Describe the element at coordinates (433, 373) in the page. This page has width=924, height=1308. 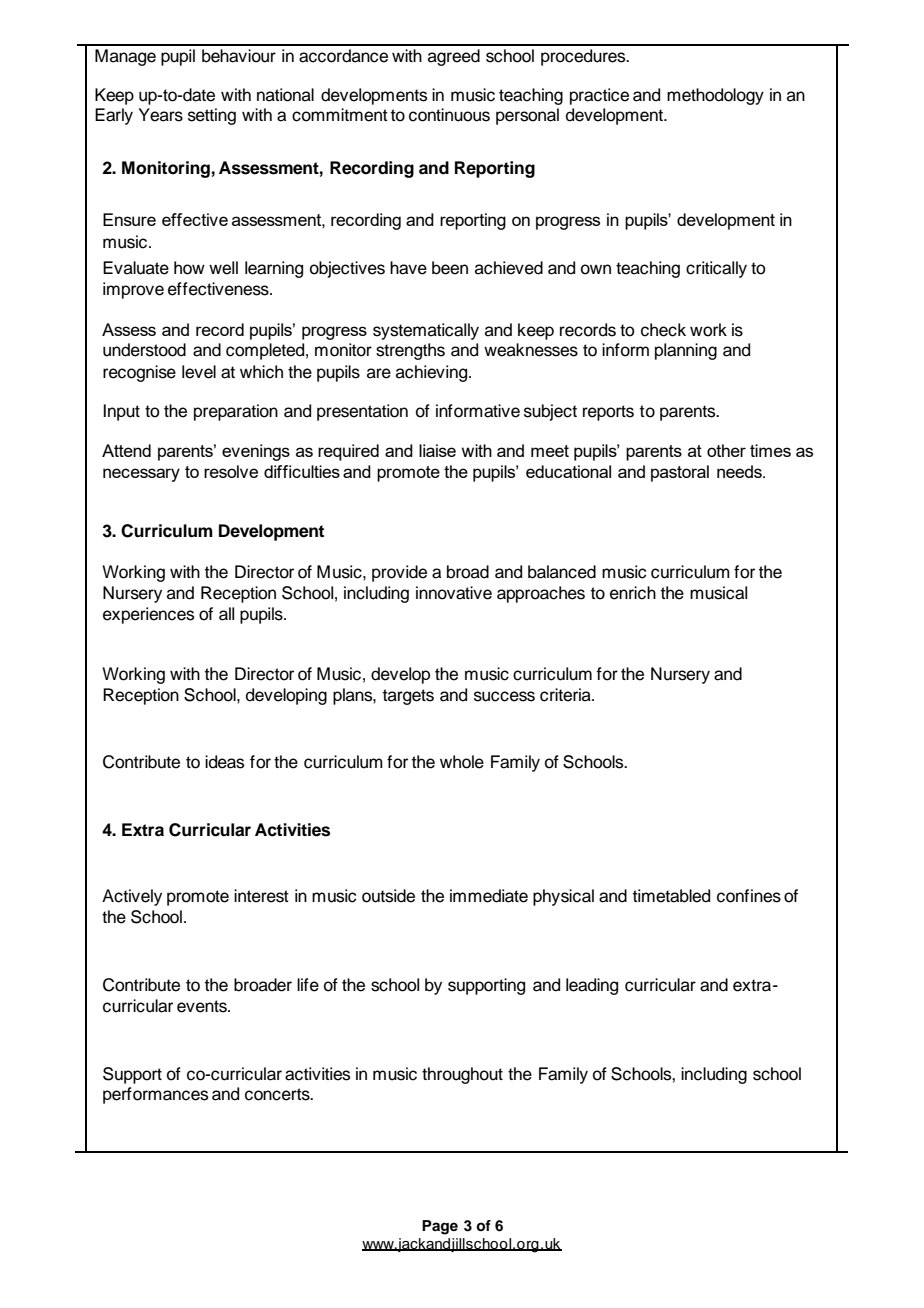
I see `achieving` at that location.
